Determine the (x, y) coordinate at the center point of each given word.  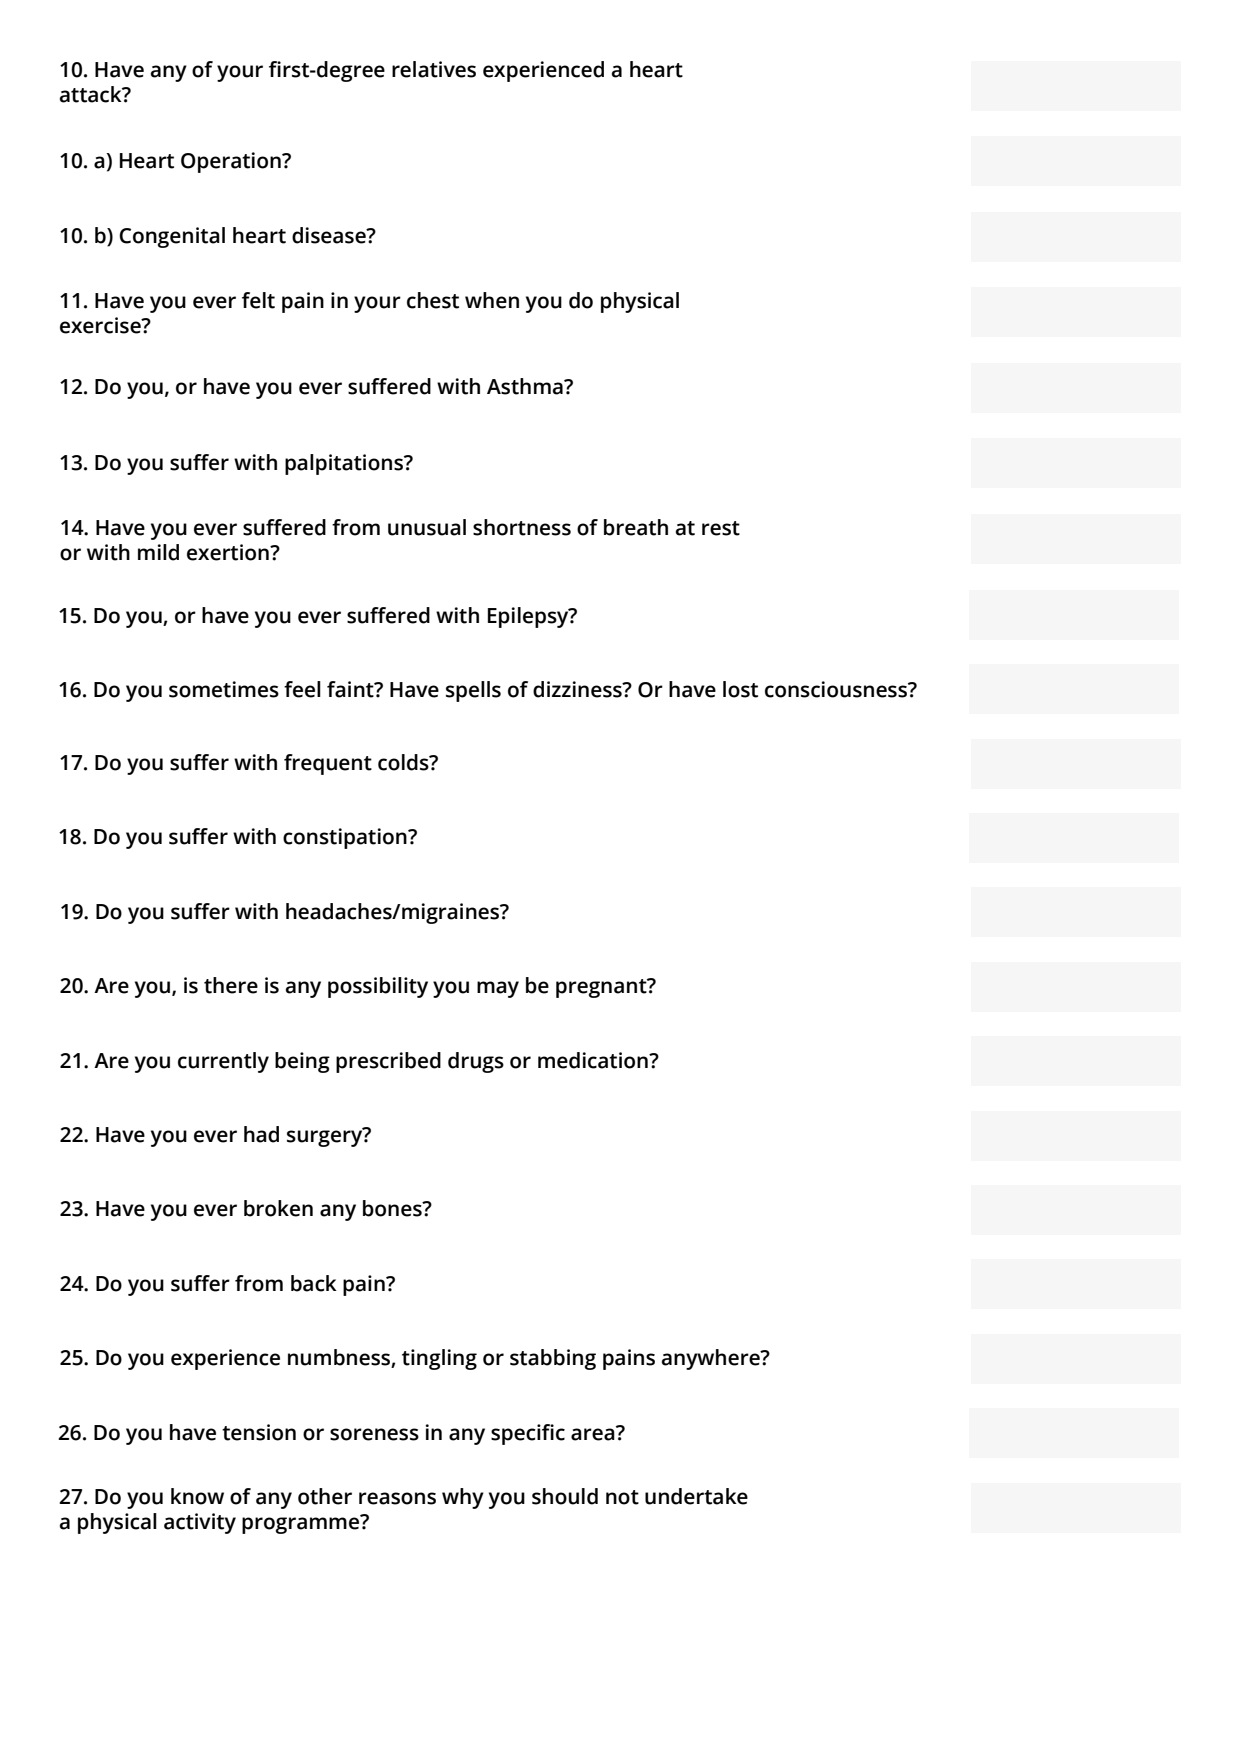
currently (223, 1062)
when (492, 300)
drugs (476, 1062)
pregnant (602, 988)
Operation (232, 162)
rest (721, 528)
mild (158, 552)
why (463, 1498)
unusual (427, 527)
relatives (434, 69)
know (197, 1496)
